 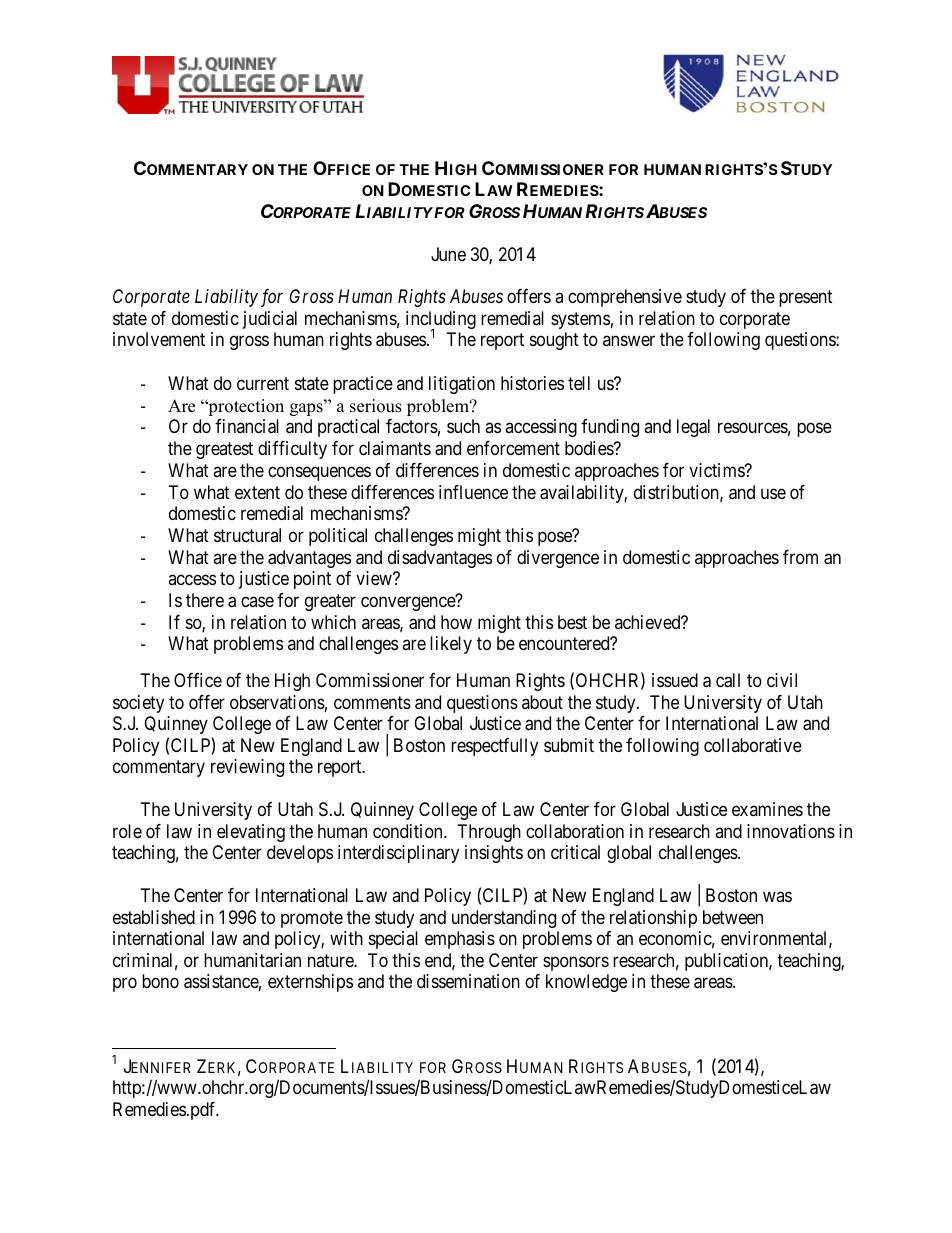 I want to click on present, so click(x=806, y=299).
